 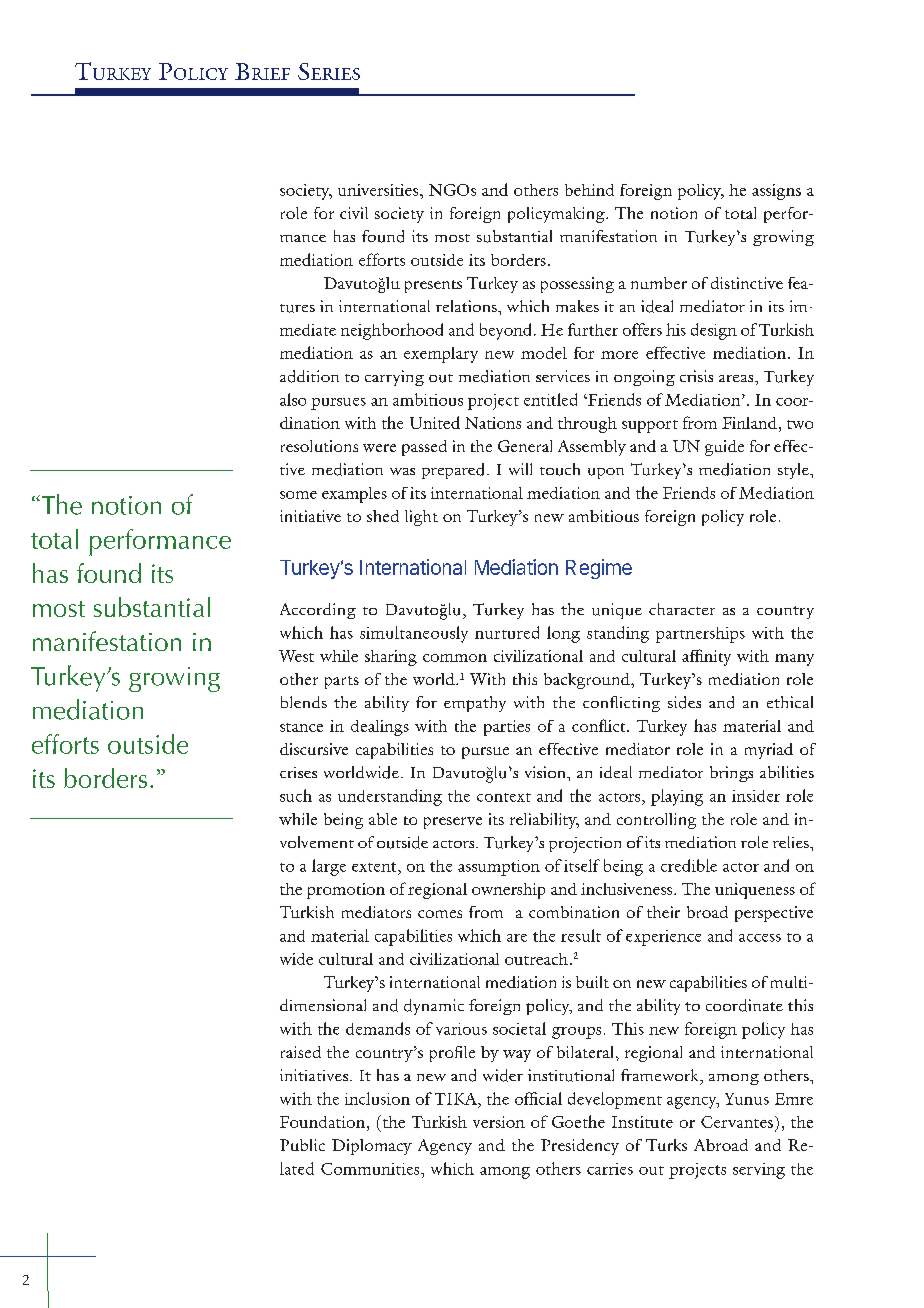 I want to click on shed, so click(x=383, y=516).
